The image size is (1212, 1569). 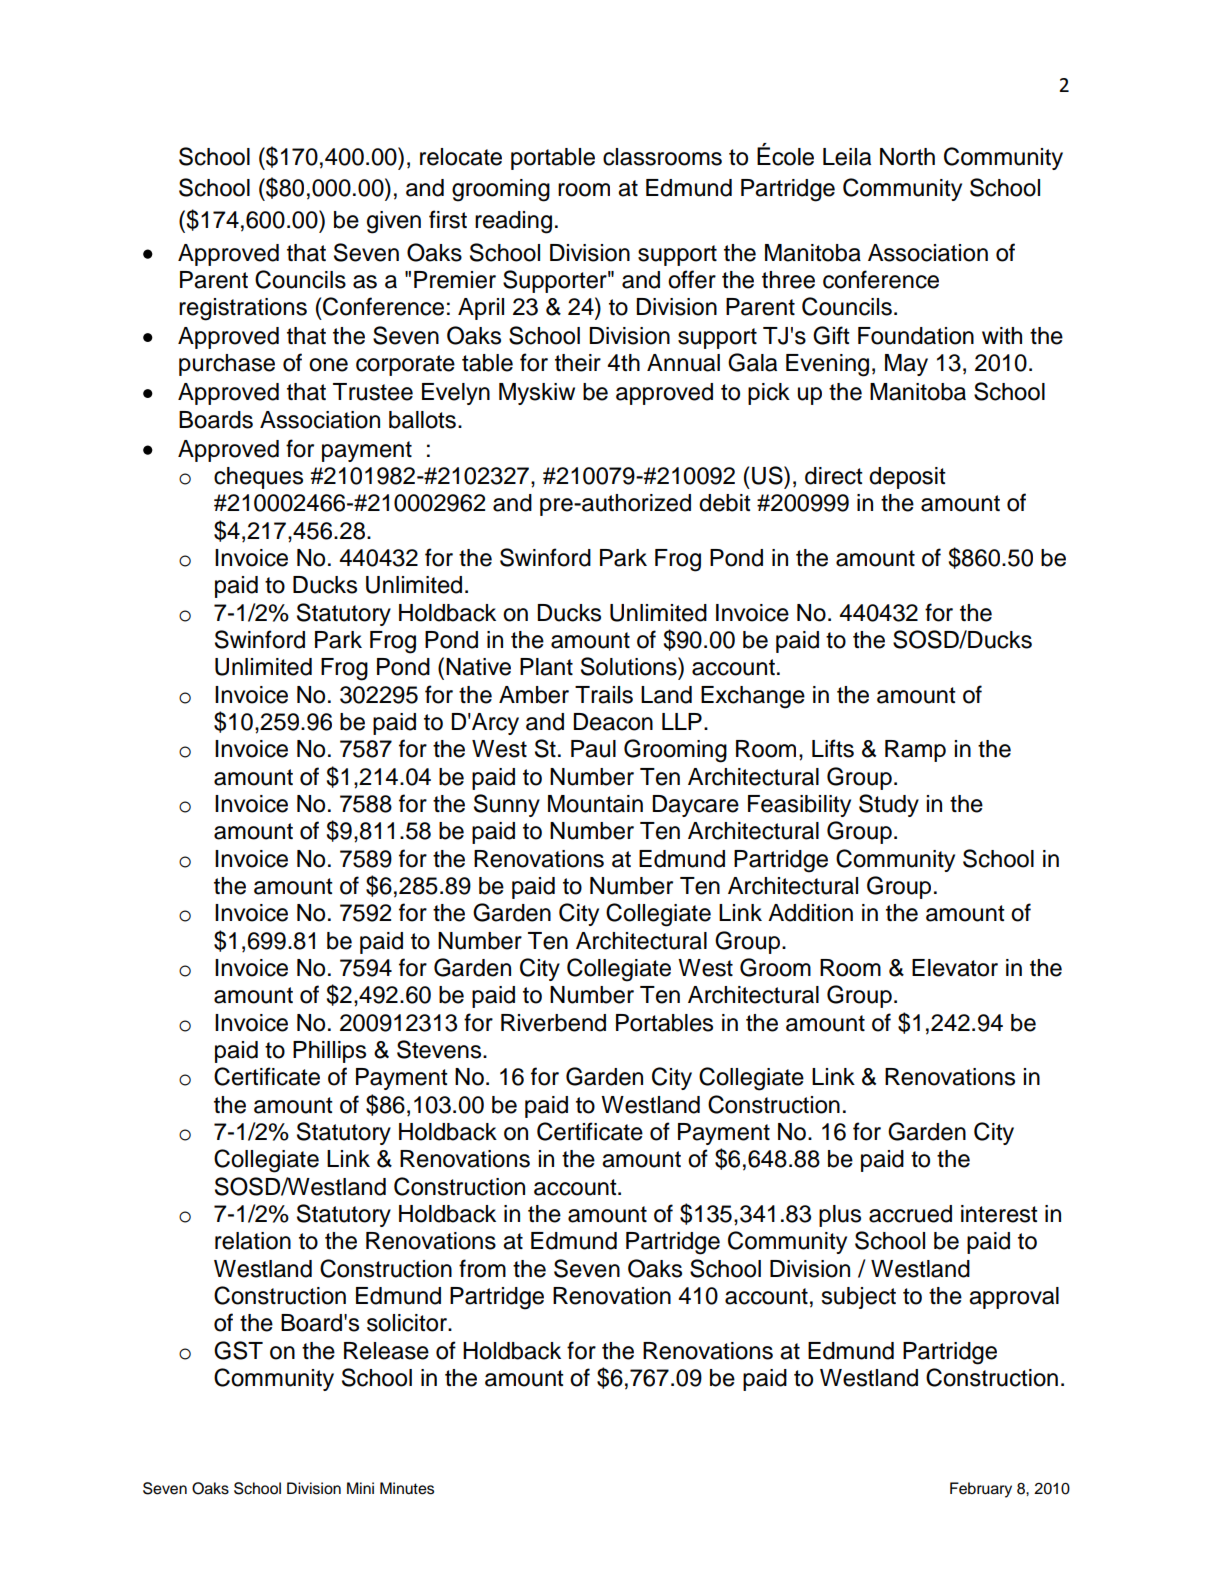 What do you see at coordinates (513, 222) in the screenshot?
I see `reading` at bounding box center [513, 222].
